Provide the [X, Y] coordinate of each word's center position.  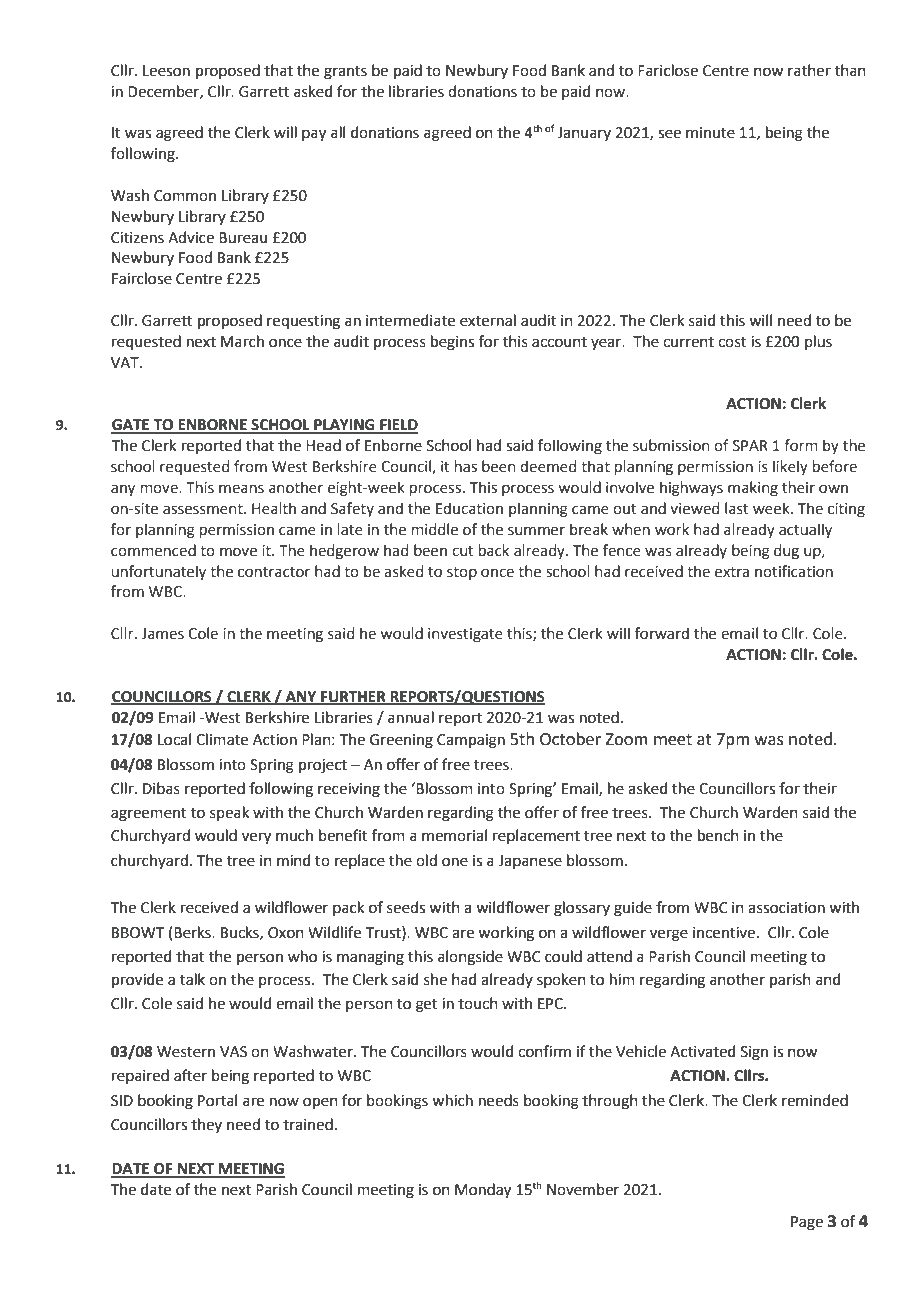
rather [809, 70]
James [162, 634]
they [206, 1125]
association [786, 908]
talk [192, 979]
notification [794, 571]
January [584, 134]
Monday [483, 1191]
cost [732, 342]
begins [452, 343]
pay [314, 135]
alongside [470, 958]
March [242, 341]
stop [462, 573]
